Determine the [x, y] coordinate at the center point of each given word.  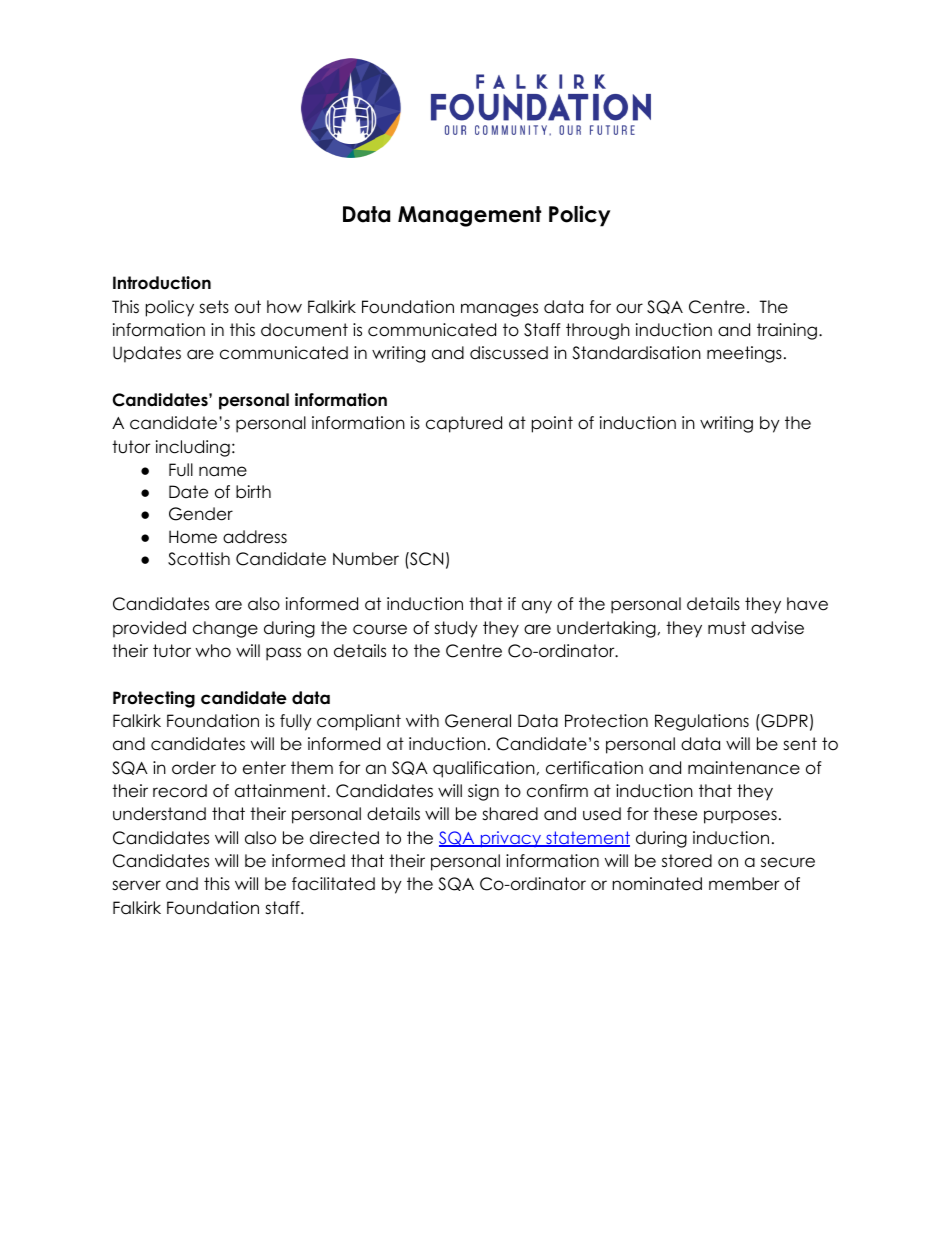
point [552, 424]
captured [464, 424]
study [456, 629]
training [787, 331]
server [136, 885]
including [193, 448]
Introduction [162, 283]
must [727, 628]
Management [469, 216]
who [213, 651]
